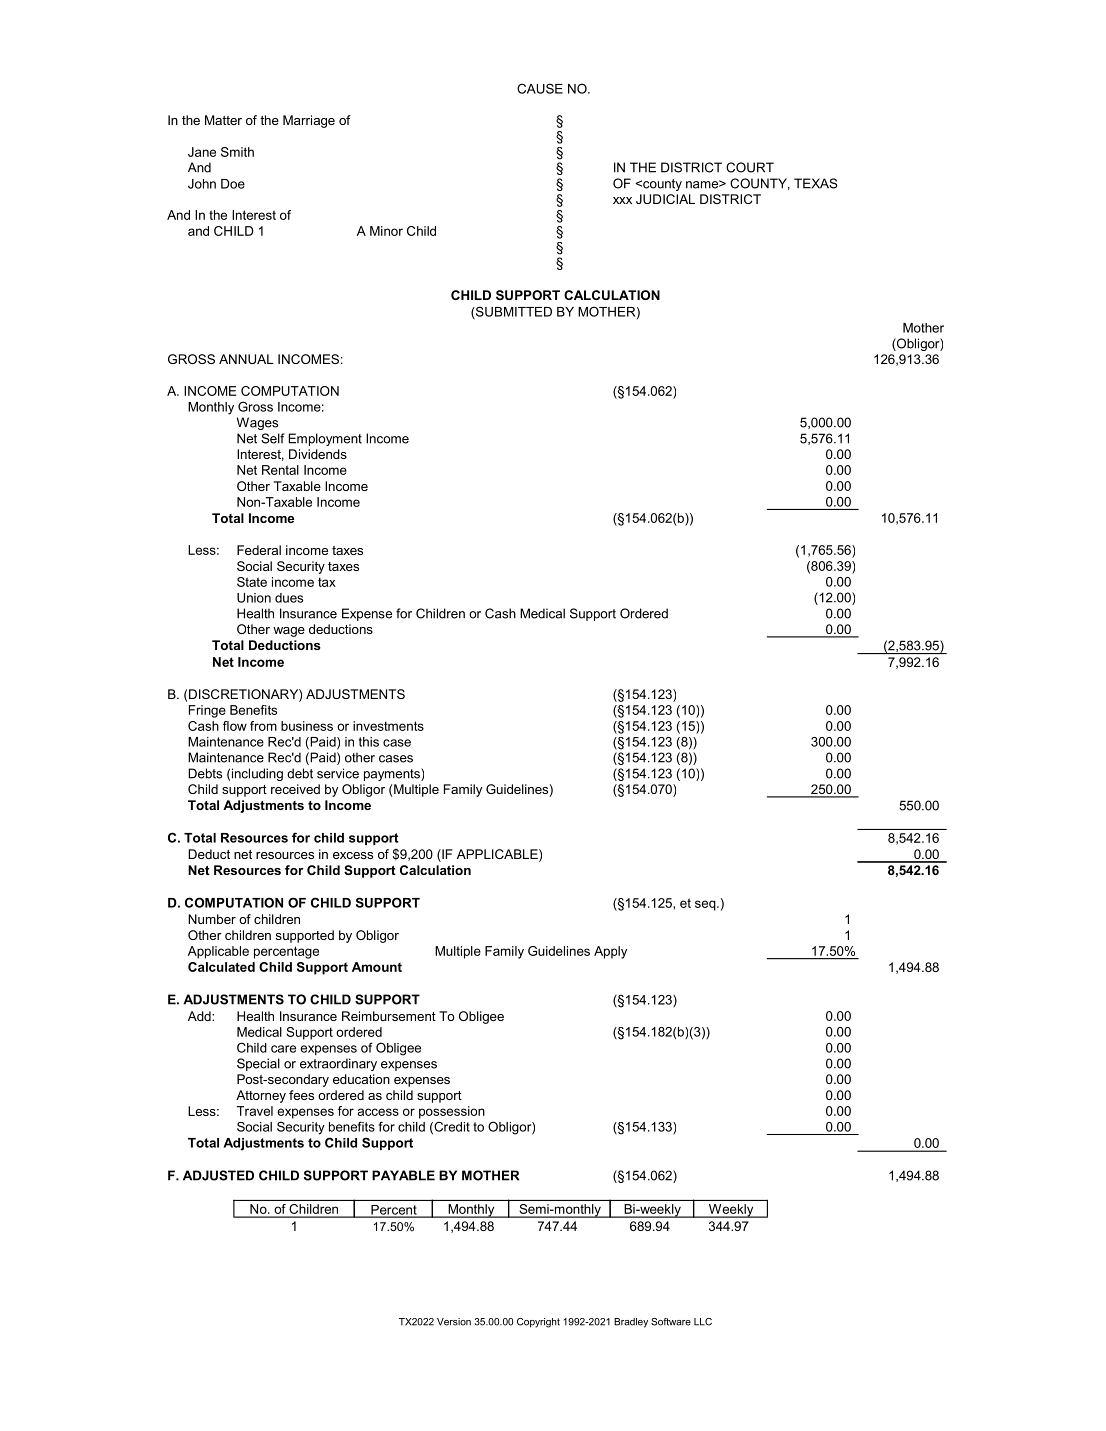 Image resolution: width=1106 pixels, height=1431 pixels. What do you see at coordinates (540, 88) in the screenshot?
I see `CAUSE` at bounding box center [540, 88].
